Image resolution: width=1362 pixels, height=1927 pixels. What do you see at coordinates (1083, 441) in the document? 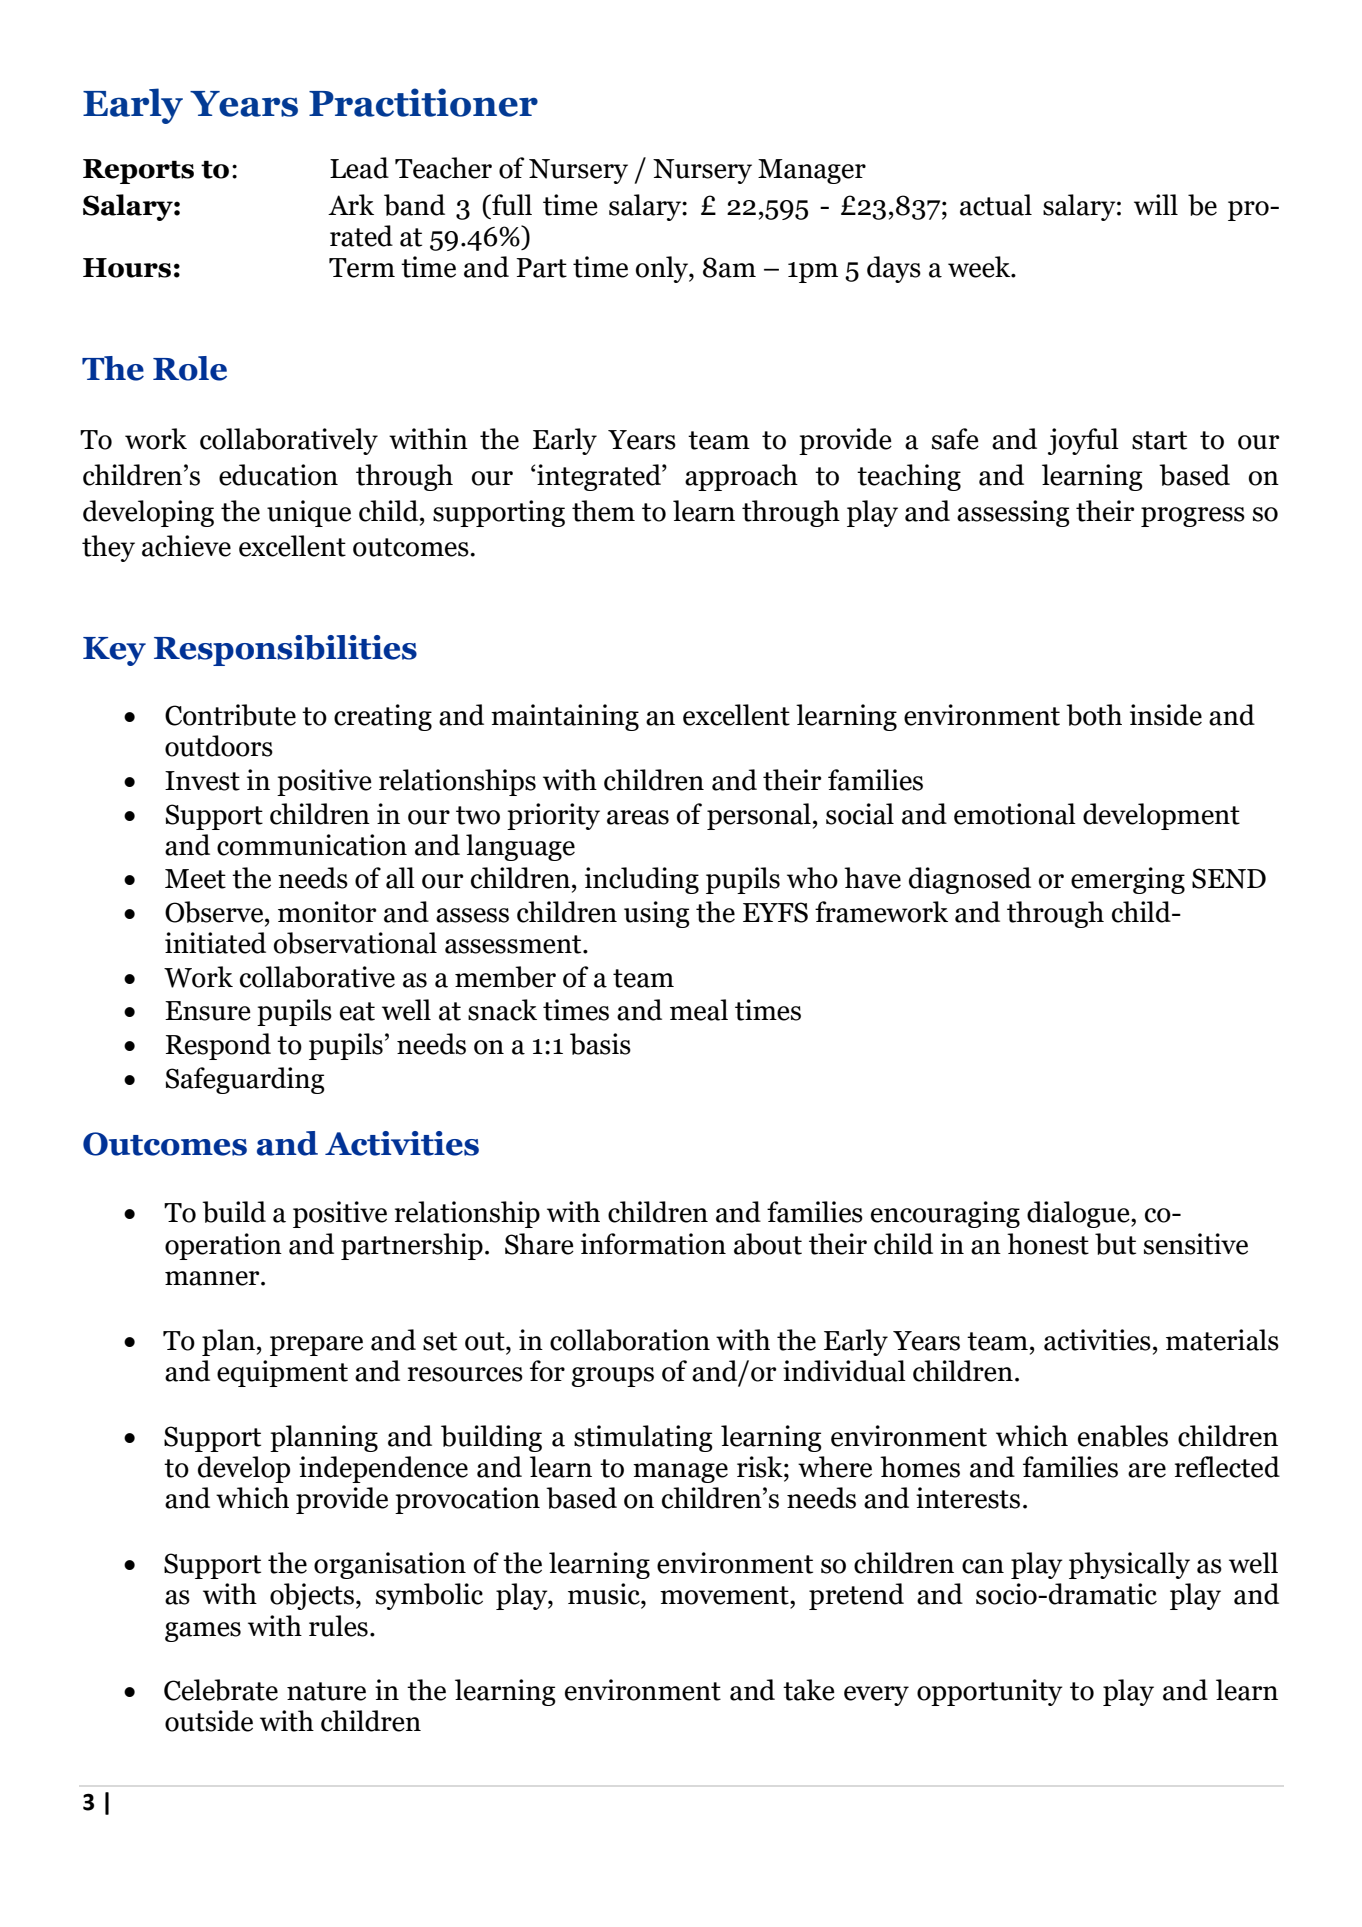
I see `joyful` at bounding box center [1083, 441].
